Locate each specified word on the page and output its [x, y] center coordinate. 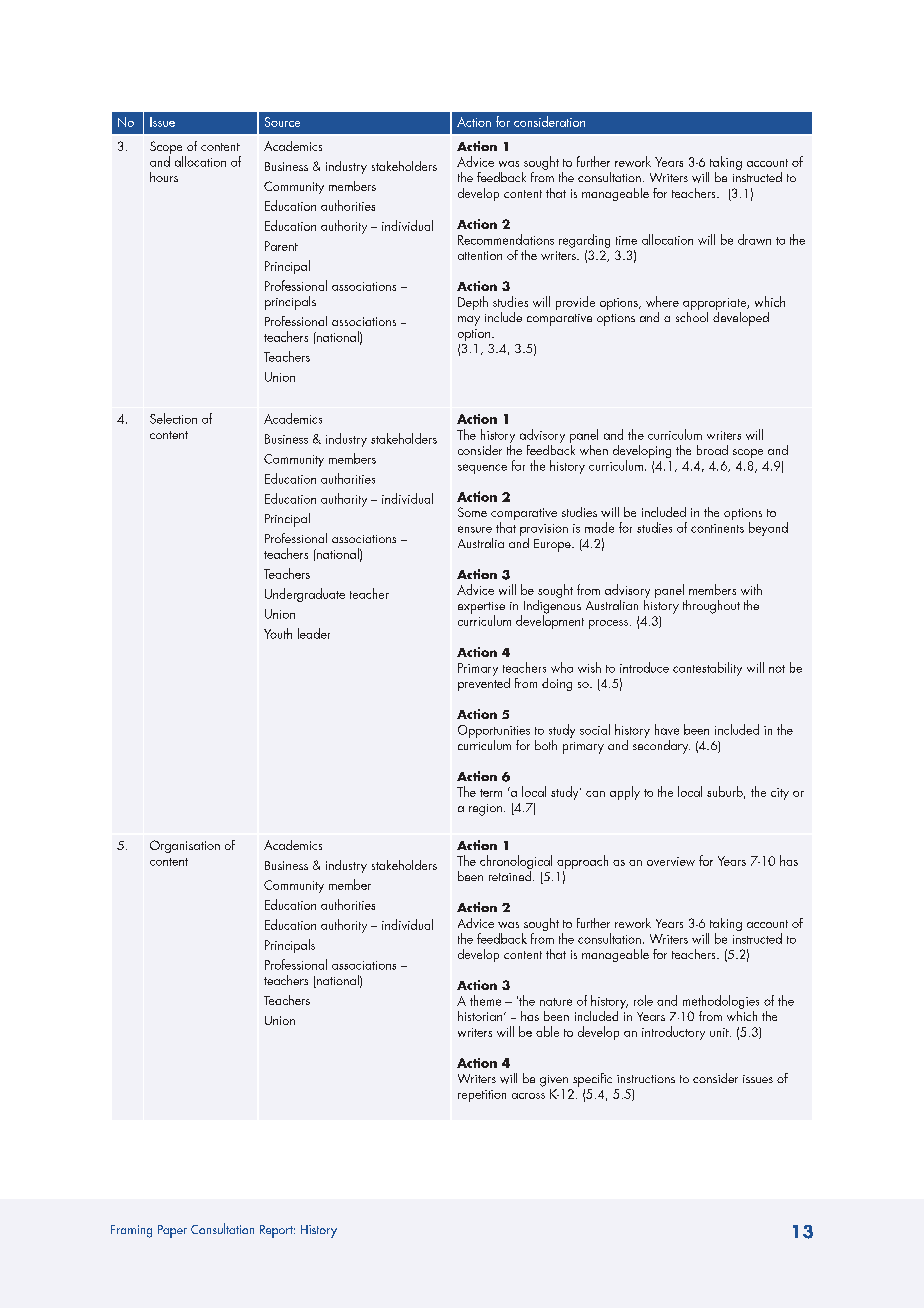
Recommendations [506, 239]
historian [481, 1016]
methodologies [721, 1002]
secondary [661, 745]
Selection [173, 418]
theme [485, 1000]
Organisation [185, 846]
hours [164, 177]
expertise [481, 609]
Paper [172, 1231]
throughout [711, 607]
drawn [754, 239]
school [692, 315]
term [491, 793]
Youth [278, 633]
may [469, 321]
